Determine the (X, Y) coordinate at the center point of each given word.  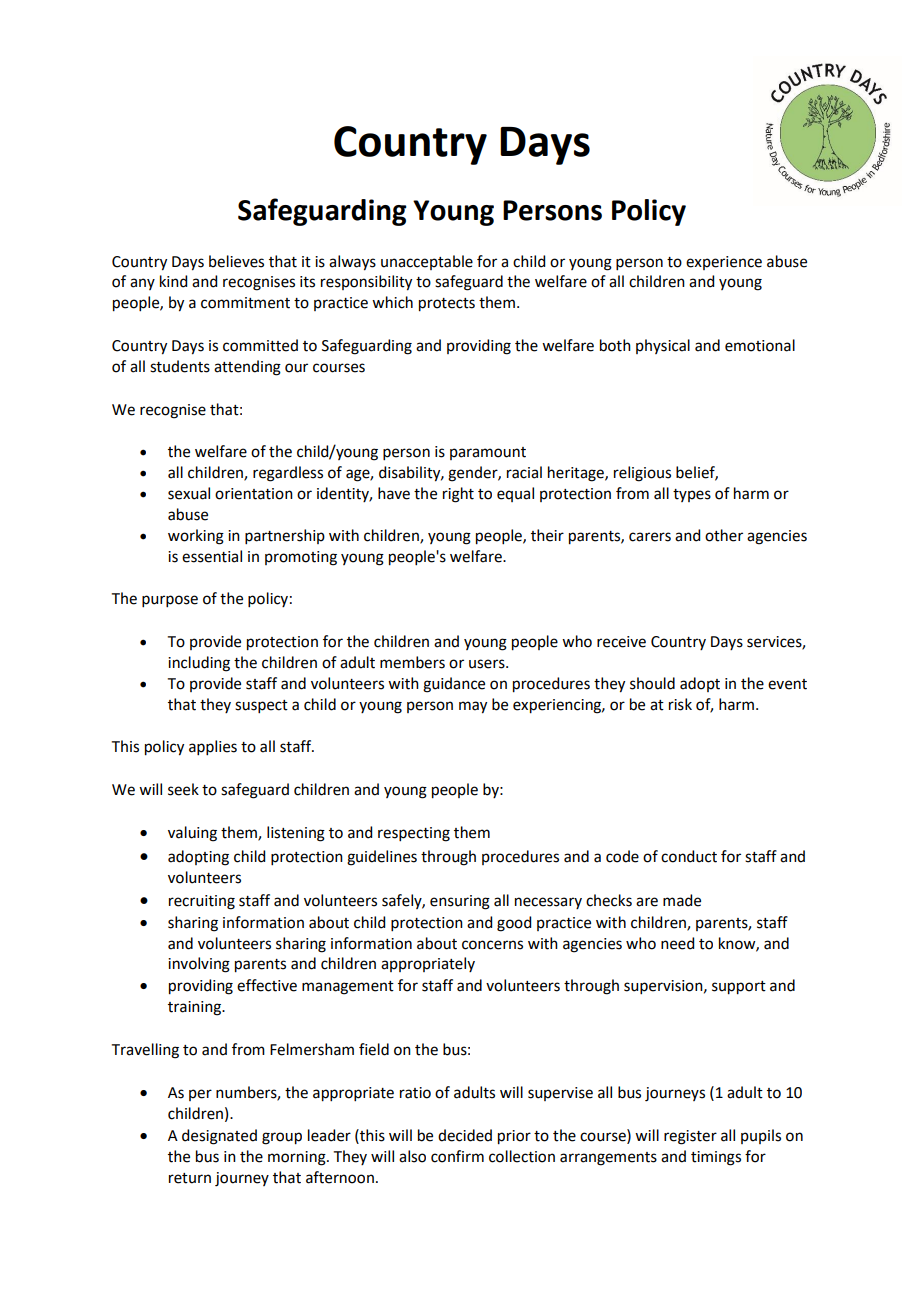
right (458, 495)
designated (219, 1137)
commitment (245, 303)
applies (213, 747)
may (473, 707)
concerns (492, 945)
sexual (189, 493)
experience (724, 263)
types (692, 495)
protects (447, 305)
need (677, 943)
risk (680, 704)
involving (199, 965)
